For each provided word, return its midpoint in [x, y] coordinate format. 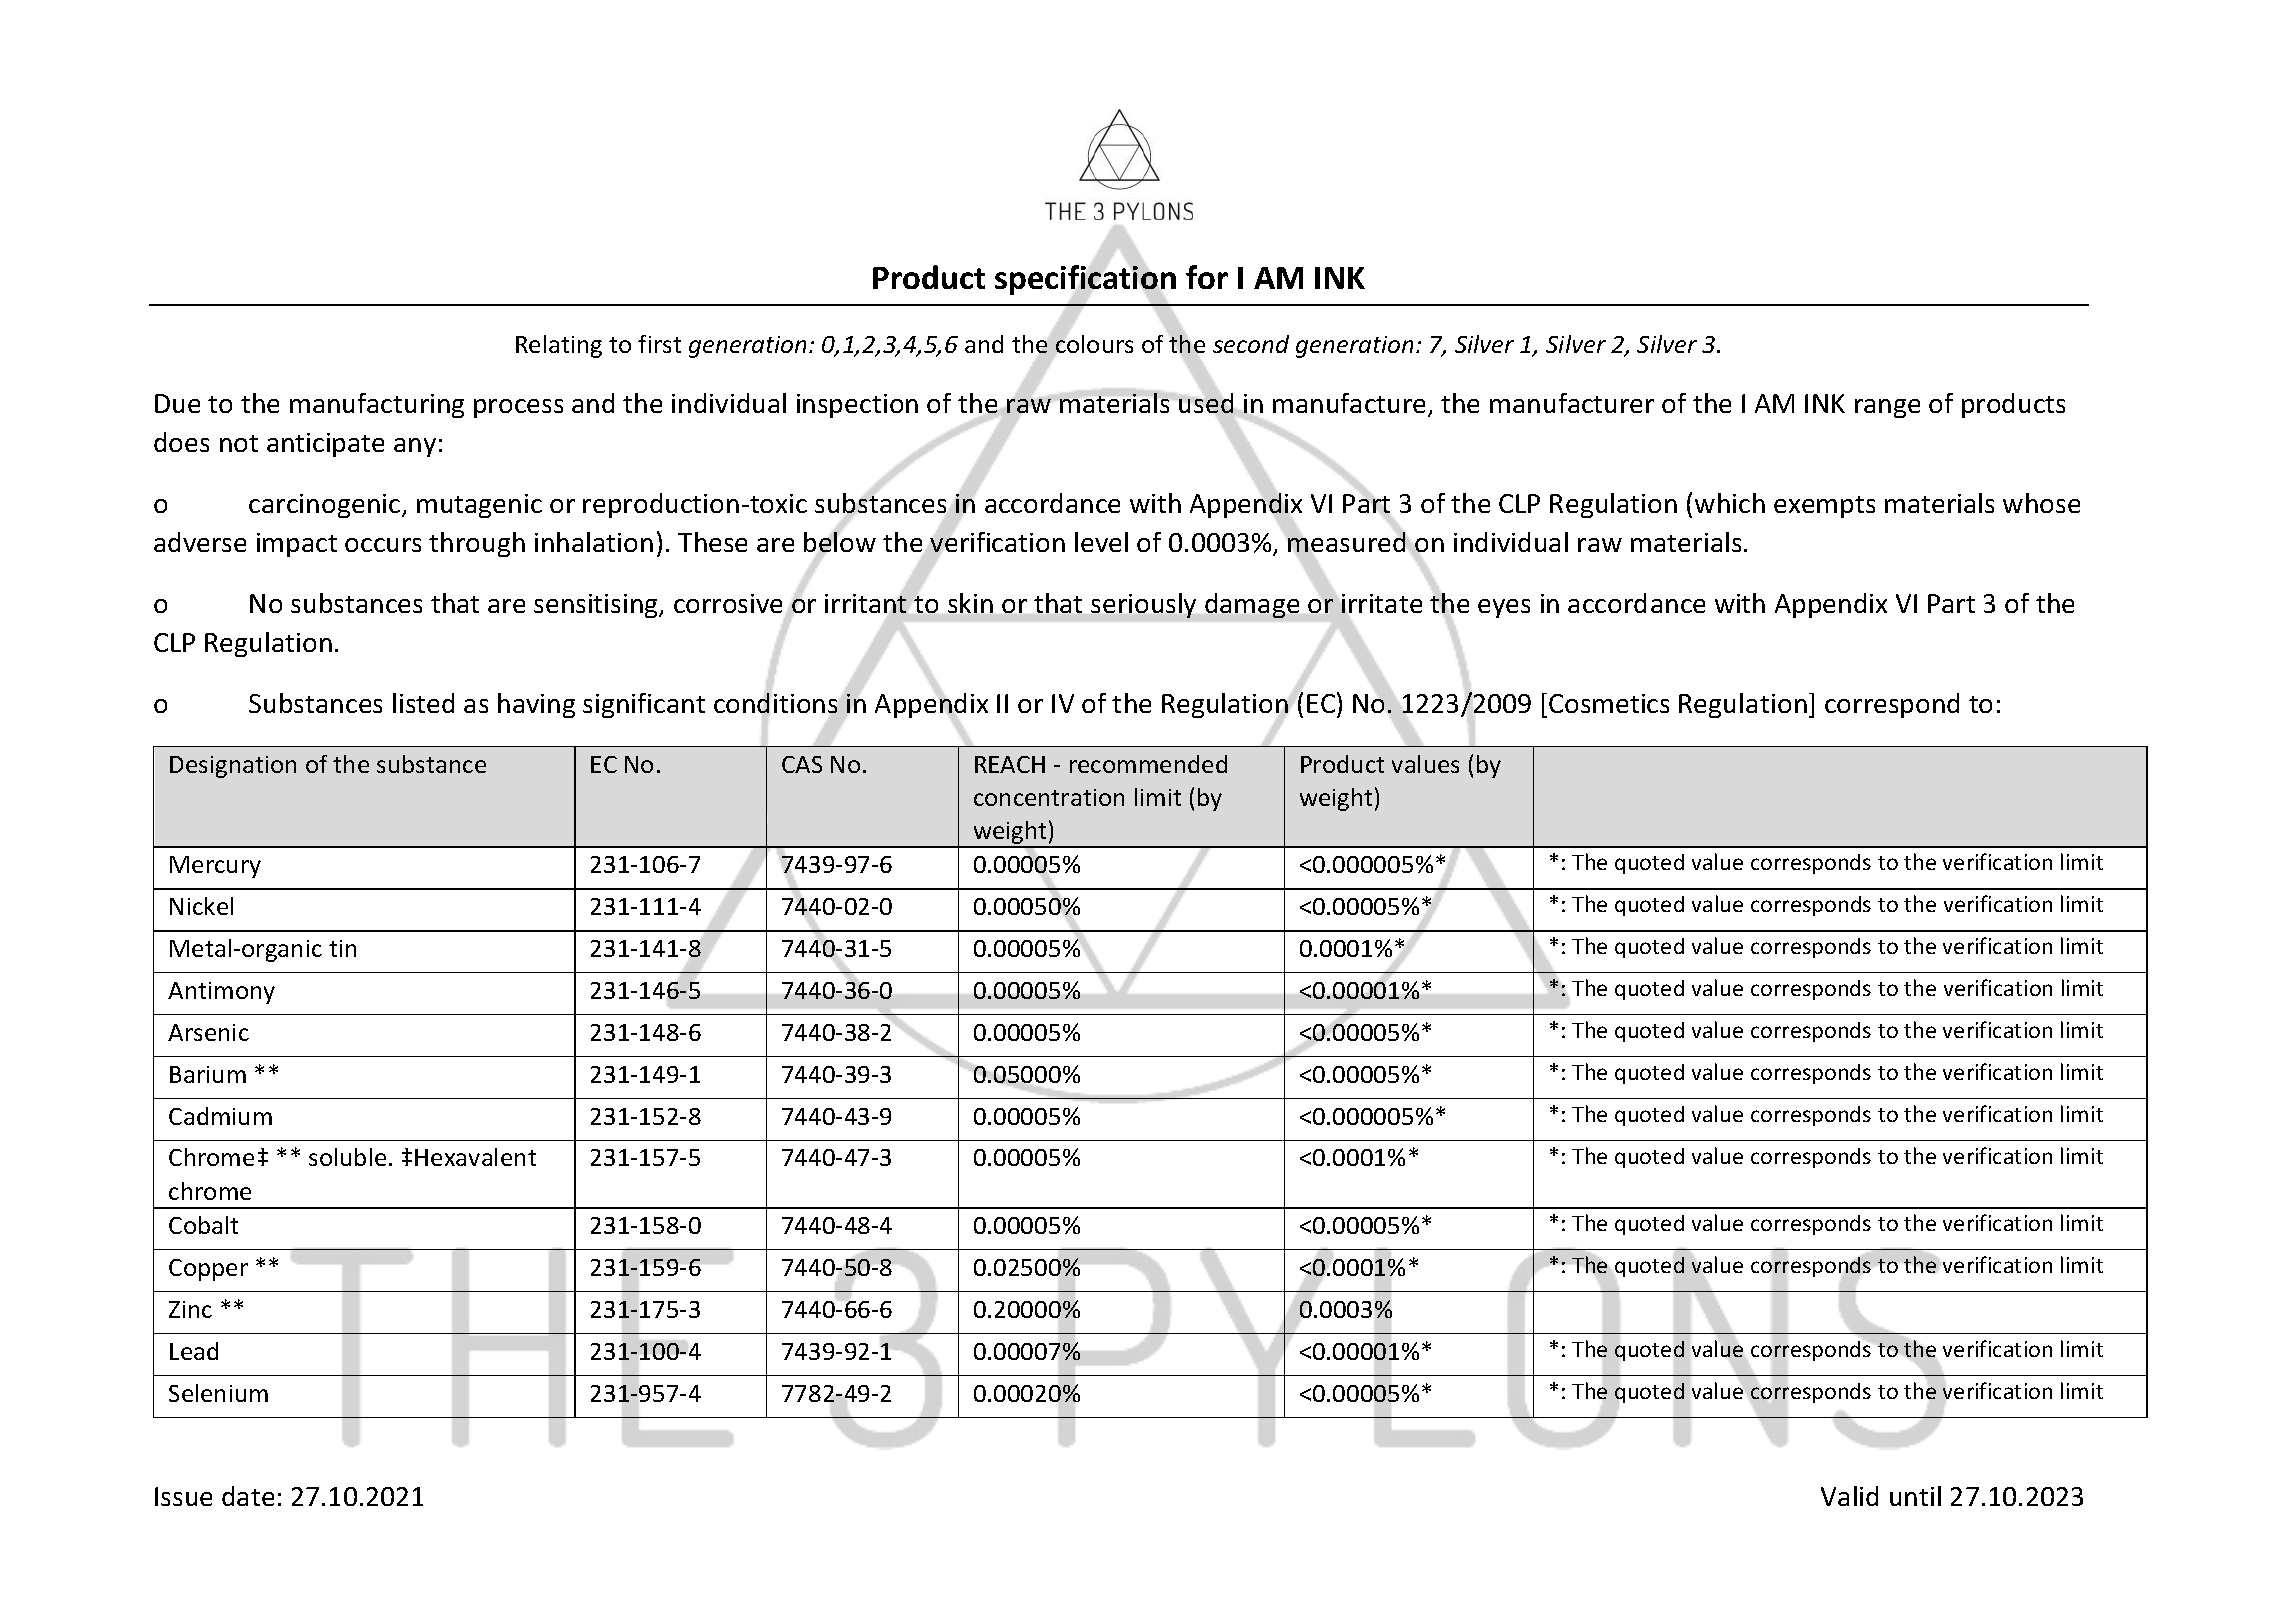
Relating [559, 346]
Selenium [218, 1393]
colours [1094, 344]
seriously [1143, 605]
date [248, 1496]
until [1915, 1496]
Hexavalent [475, 1157]
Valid [1849, 1496]
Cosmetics [1609, 703]
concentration [1049, 797]
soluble [347, 1157]
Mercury [215, 867]
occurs [383, 545]
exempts [1824, 507]
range [1887, 408]
